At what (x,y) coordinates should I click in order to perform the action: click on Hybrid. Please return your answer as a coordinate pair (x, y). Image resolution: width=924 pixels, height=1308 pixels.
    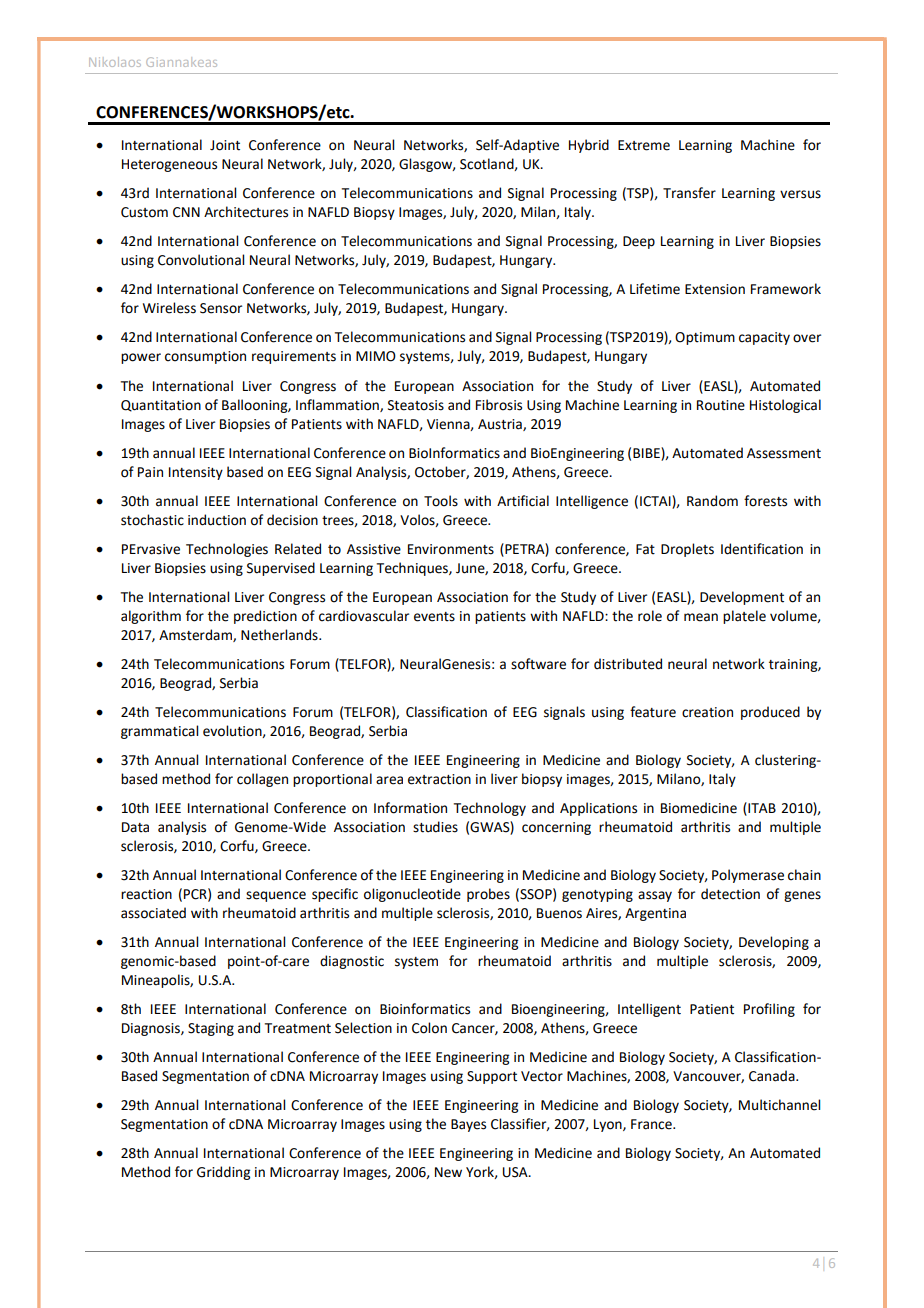
    Looking at the image, I should click on (589, 146).
